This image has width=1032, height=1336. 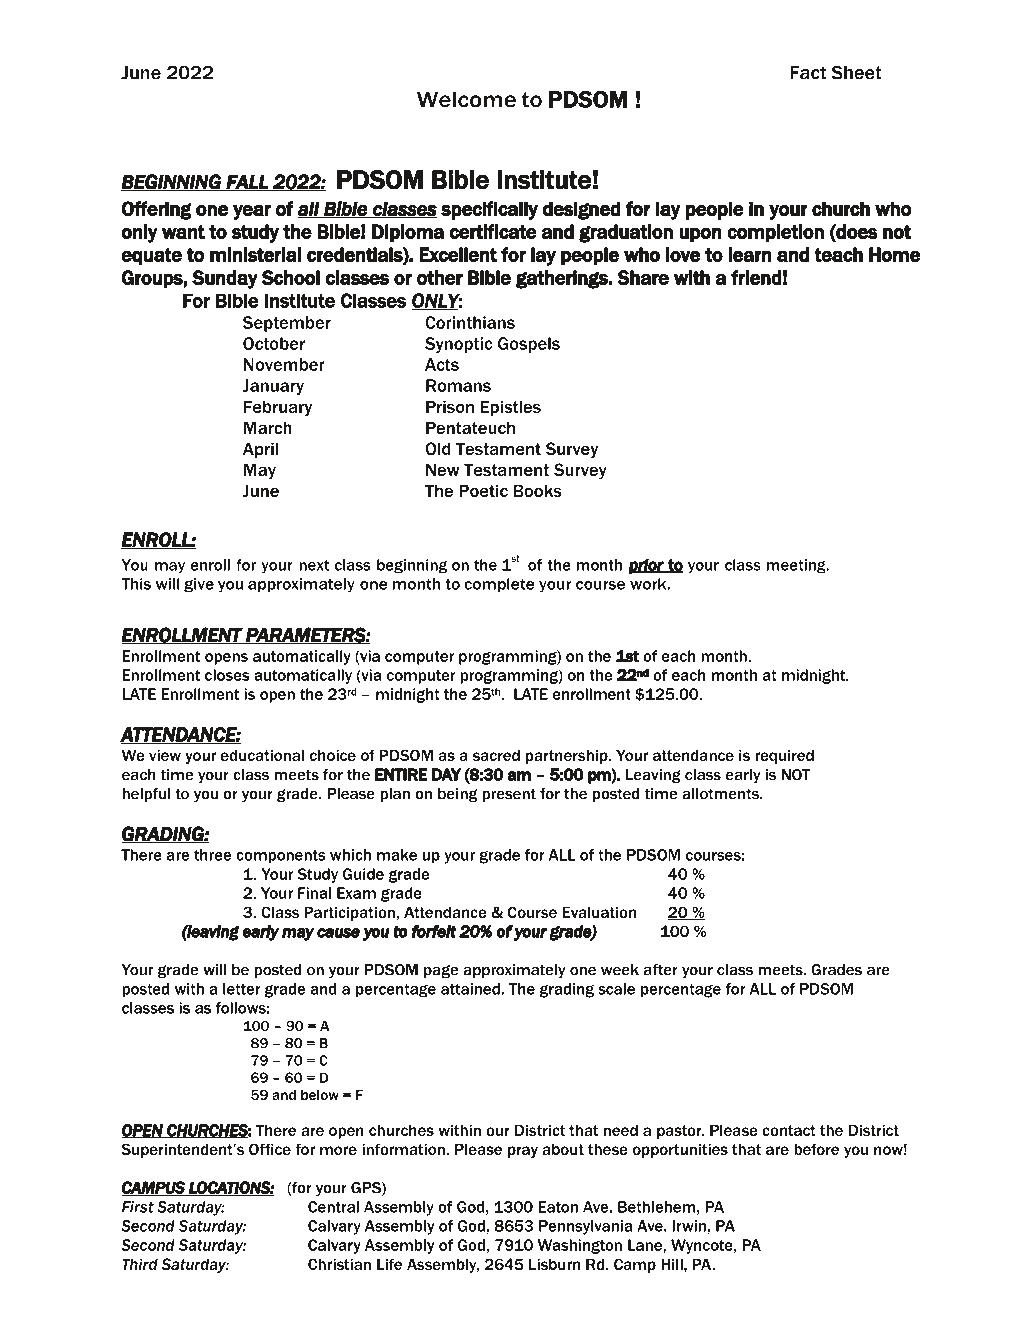 What do you see at coordinates (466, 99) in the image?
I see `Welcome` at bounding box center [466, 99].
